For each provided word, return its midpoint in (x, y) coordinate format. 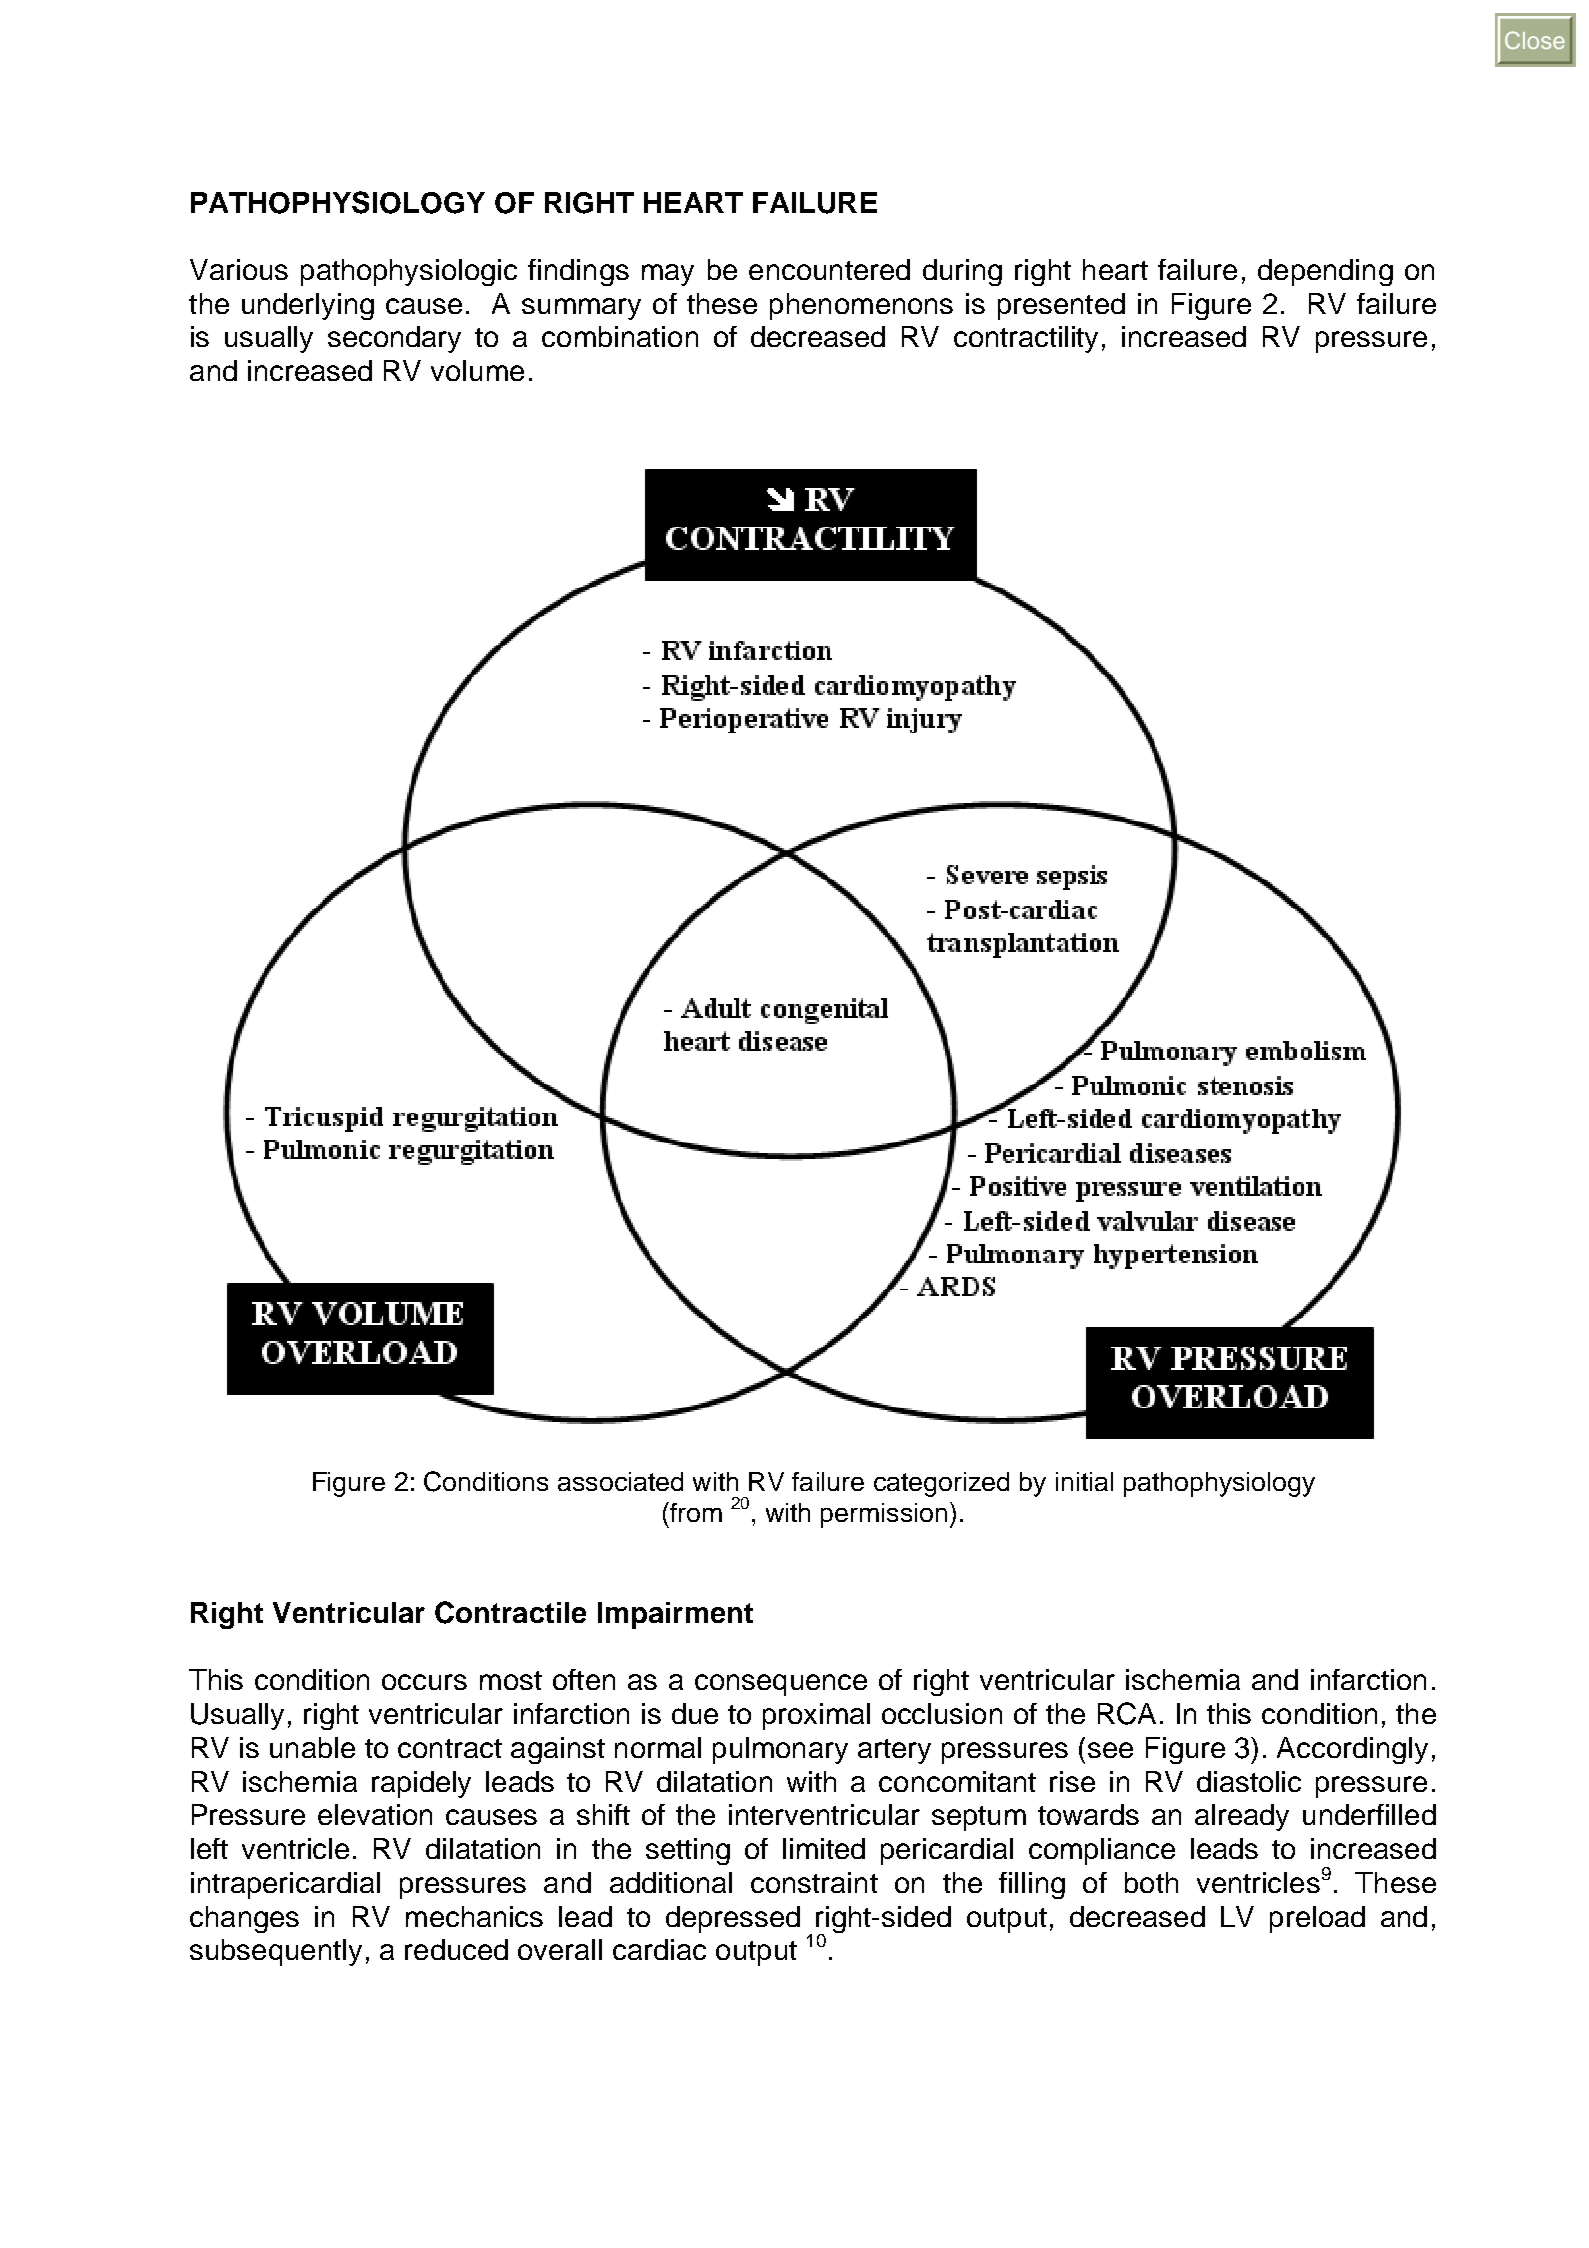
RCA (1127, 1713)
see (1110, 1750)
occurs (424, 1682)
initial (1084, 1481)
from (695, 1512)
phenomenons (861, 306)
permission (884, 1515)
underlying (308, 306)
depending (1325, 272)
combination (620, 336)
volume (477, 370)
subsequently (276, 1952)
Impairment (675, 1615)
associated (620, 1481)
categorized (941, 1484)
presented (1061, 306)
